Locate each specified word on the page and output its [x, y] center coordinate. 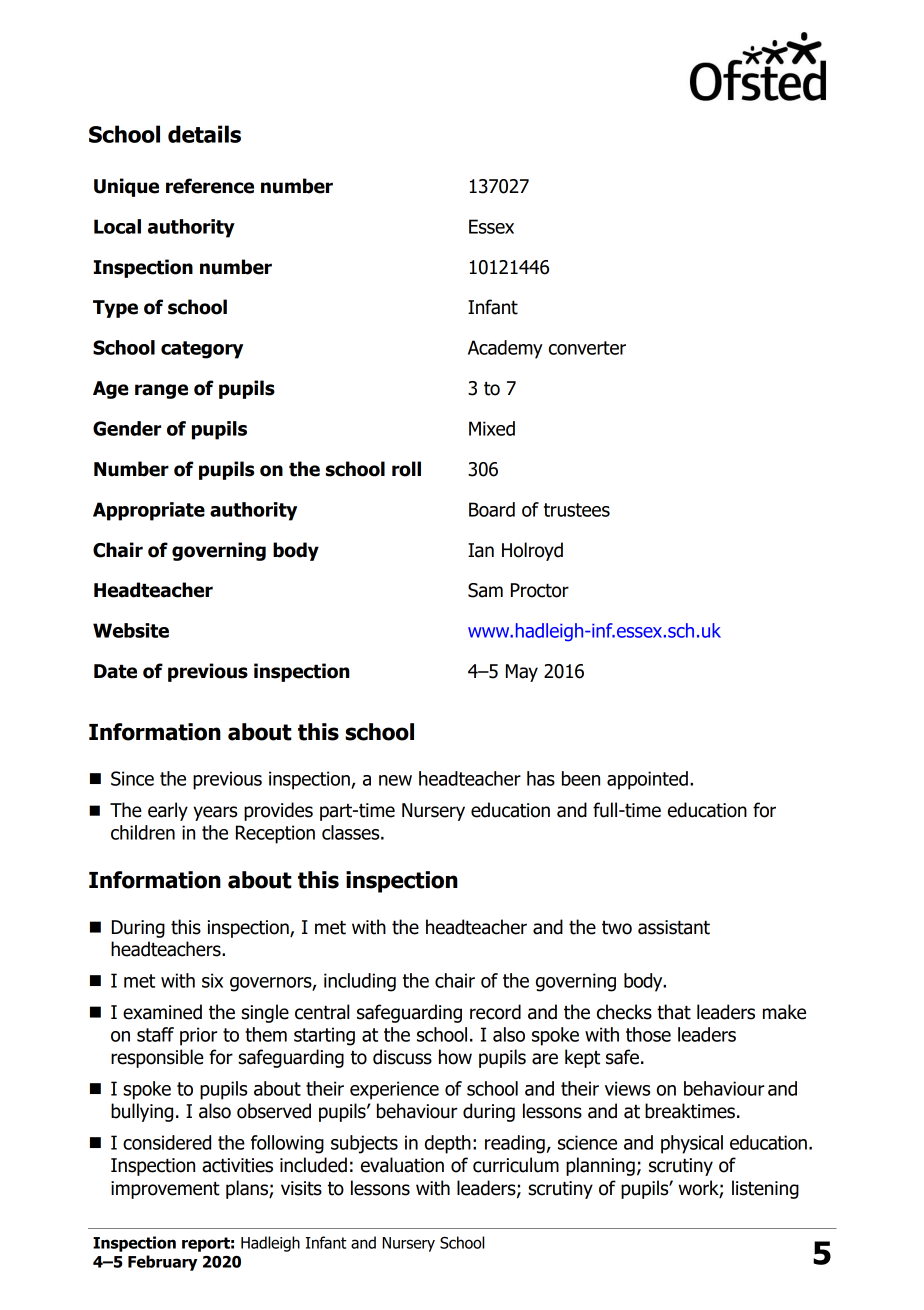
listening [765, 1189]
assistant [674, 927]
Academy [505, 349]
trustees [577, 510]
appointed [647, 780]
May [522, 673]
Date [115, 671]
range [161, 391]
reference [210, 186]
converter [587, 348]
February [162, 1263]
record [495, 1012]
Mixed [492, 428]
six [212, 980]
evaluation [402, 1165]
